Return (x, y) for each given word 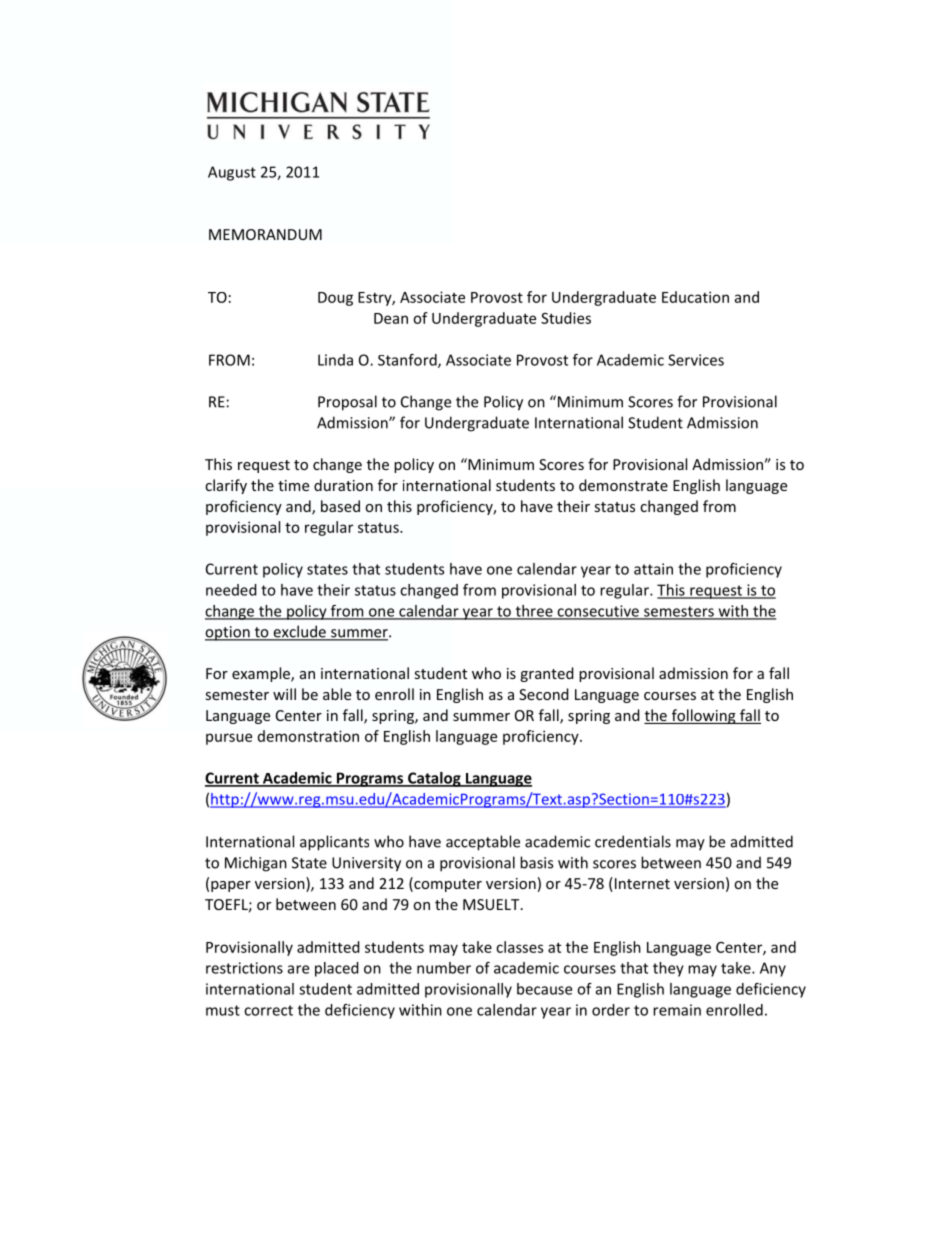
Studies (566, 318)
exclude (299, 632)
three (534, 612)
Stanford (408, 361)
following (703, 716)
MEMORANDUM (265, 234)
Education (695, 297)
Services (696, 360)
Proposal (347, 403)
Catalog (434, 779)
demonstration (308, 736)
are (298, 969)
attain (653, 569)
